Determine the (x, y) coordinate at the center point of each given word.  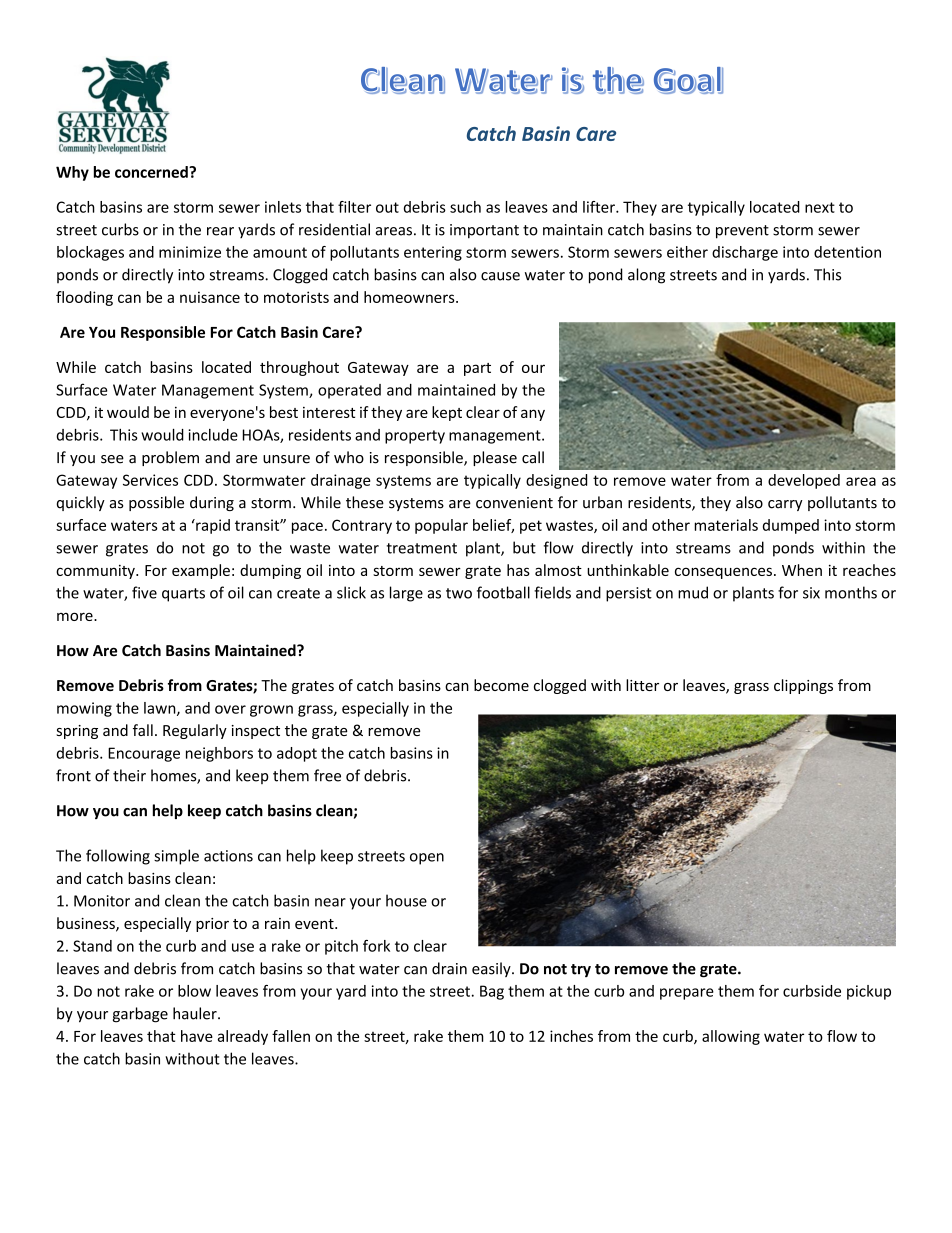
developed (804, 481)
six (811, 593)
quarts (183, 595)
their (129, 775)
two (459, 593)
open (427, 859)
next (820, 207)
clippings (803, 686)
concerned (152, 172)
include (213, 435)
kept (447, 413)
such (465, 207)
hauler (196, 1013)
